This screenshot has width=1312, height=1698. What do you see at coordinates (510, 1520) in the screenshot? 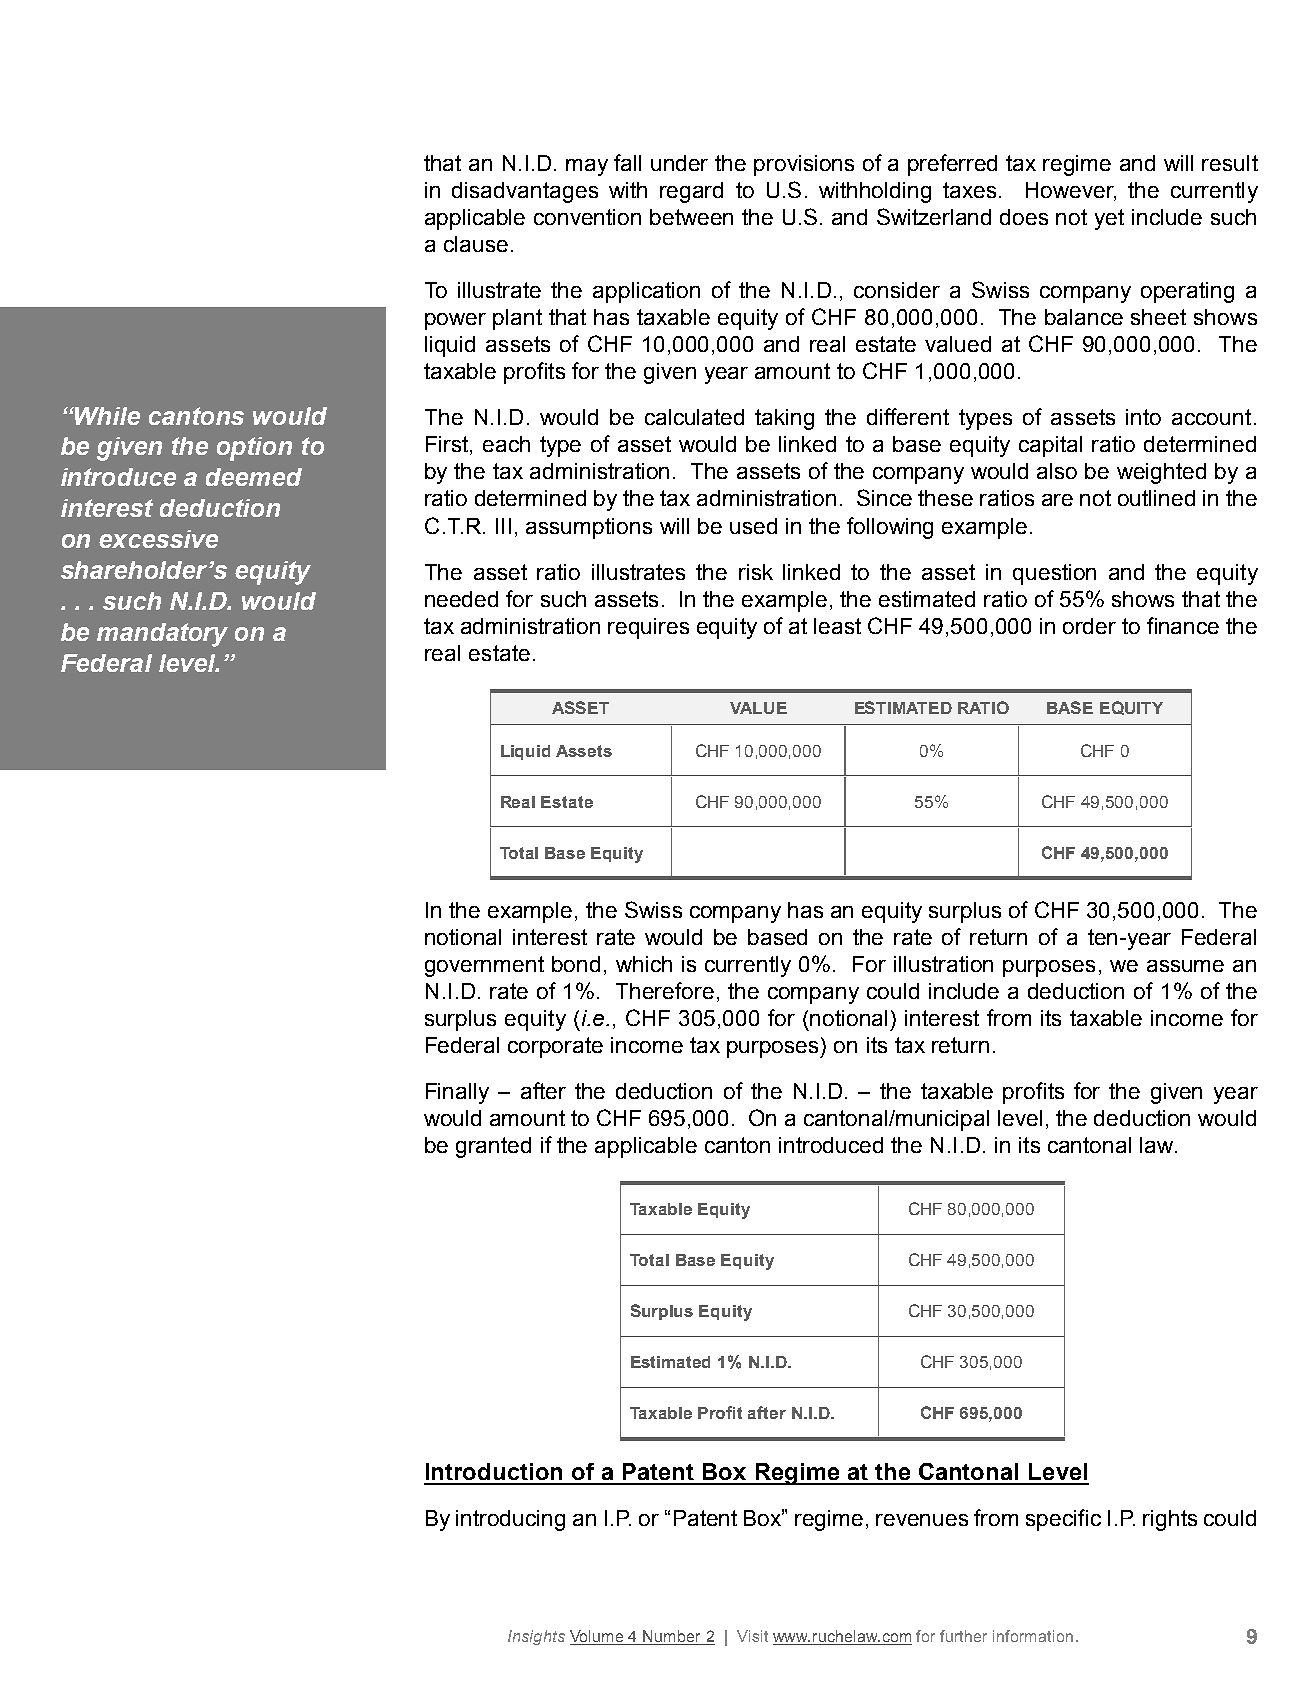
I see `introducing` at bounding box center [510, 1520].
